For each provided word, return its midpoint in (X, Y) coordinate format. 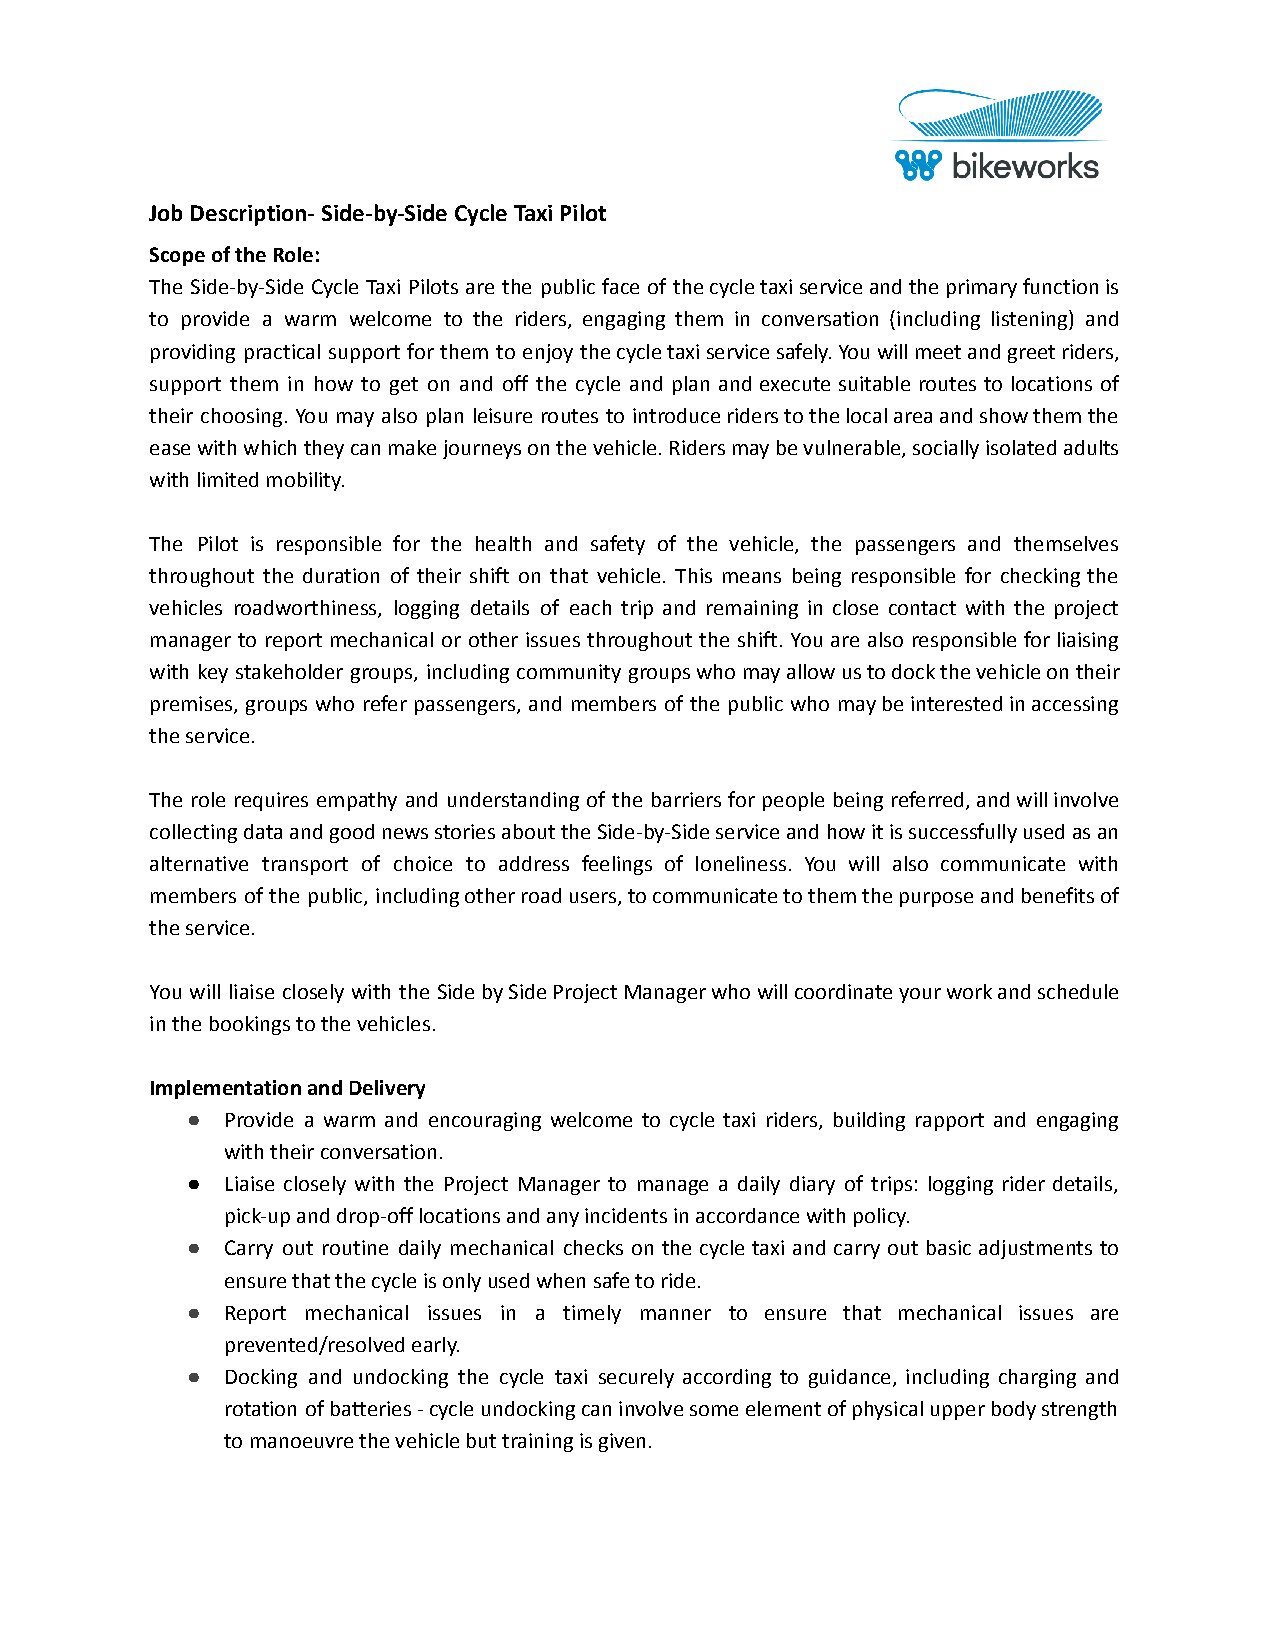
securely (636, 1378)
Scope (177, 256)
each (590, 607)
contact (922, 608)
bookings (250, 1025)
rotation (261, 1408)
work (969, 991)
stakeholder (289, 671)
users (593, 897)
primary (982, 288)
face (620, 286)
